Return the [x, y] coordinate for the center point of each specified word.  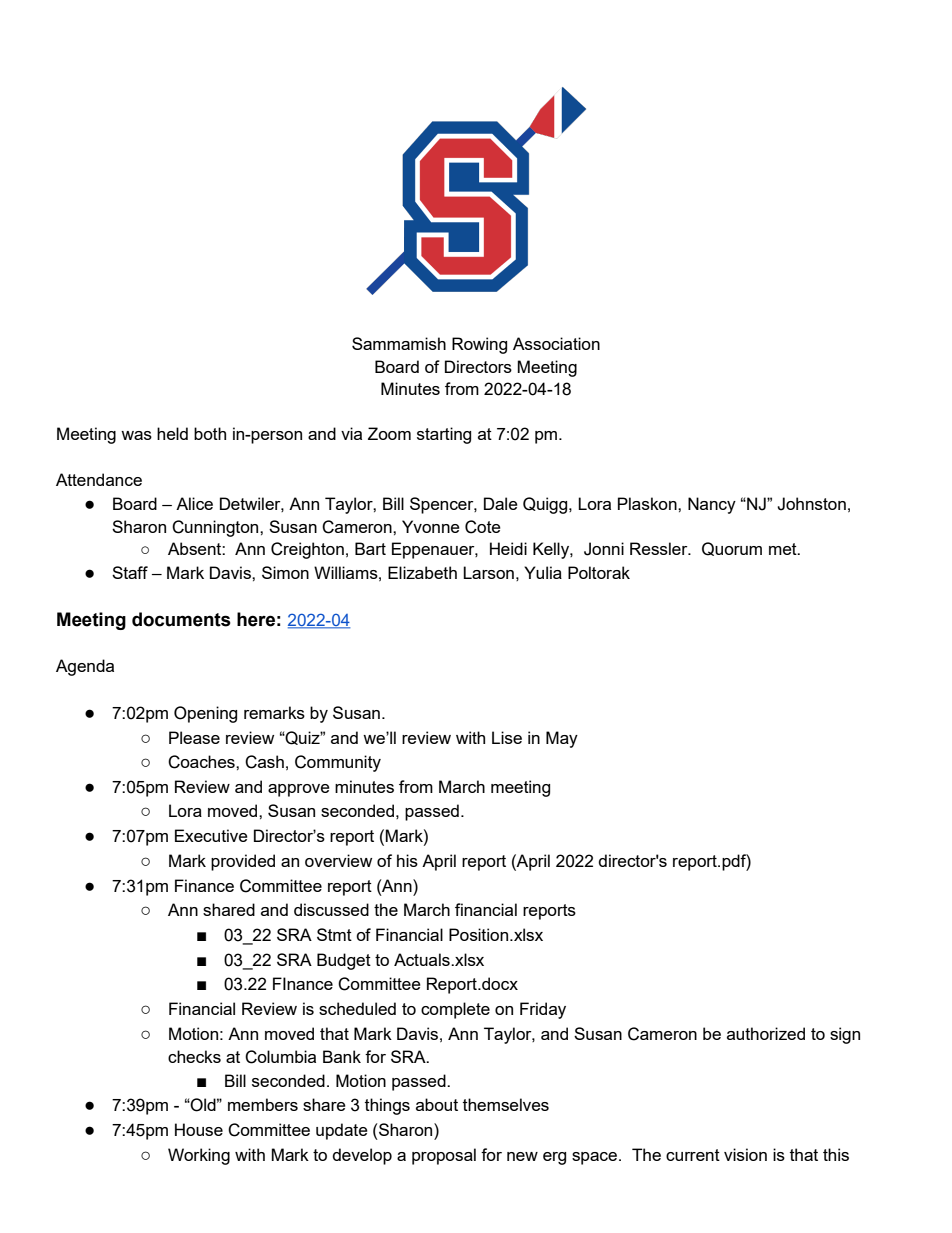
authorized [766, 1033]
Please [194, 737]
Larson [488, 572]
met [784, 549]
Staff [130, 572]
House [199, 1129]
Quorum [732, 549]
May [562, 739]
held [172, 433]
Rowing [479, 345]
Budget [344, 961]
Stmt [334, 934]
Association [556, 343]
